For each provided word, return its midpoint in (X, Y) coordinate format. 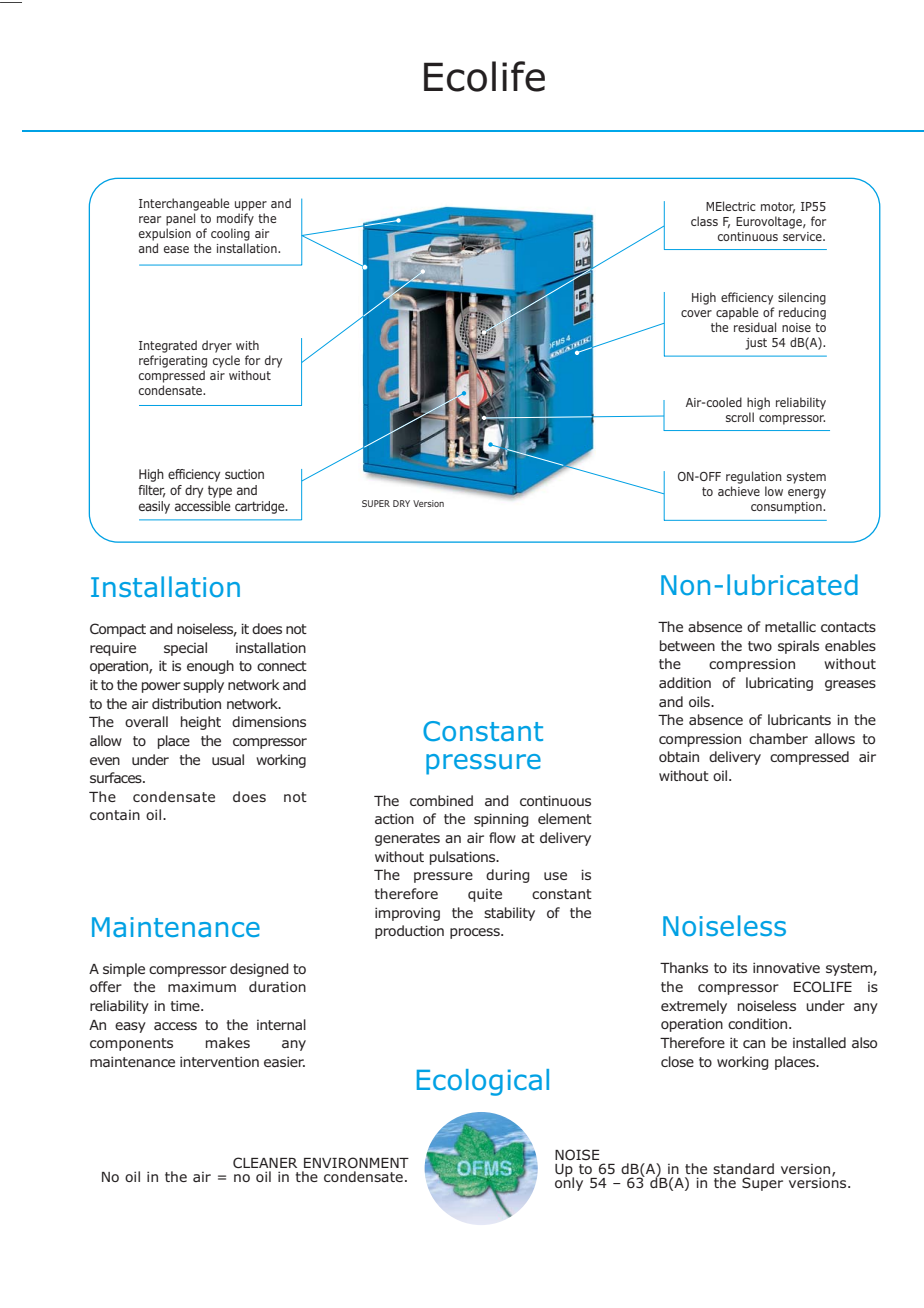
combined (441, 800)
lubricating (779, 684)
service (803, 236)
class (704, 221)
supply (203, 686)
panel (180, 219)
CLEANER (265, 1162)
